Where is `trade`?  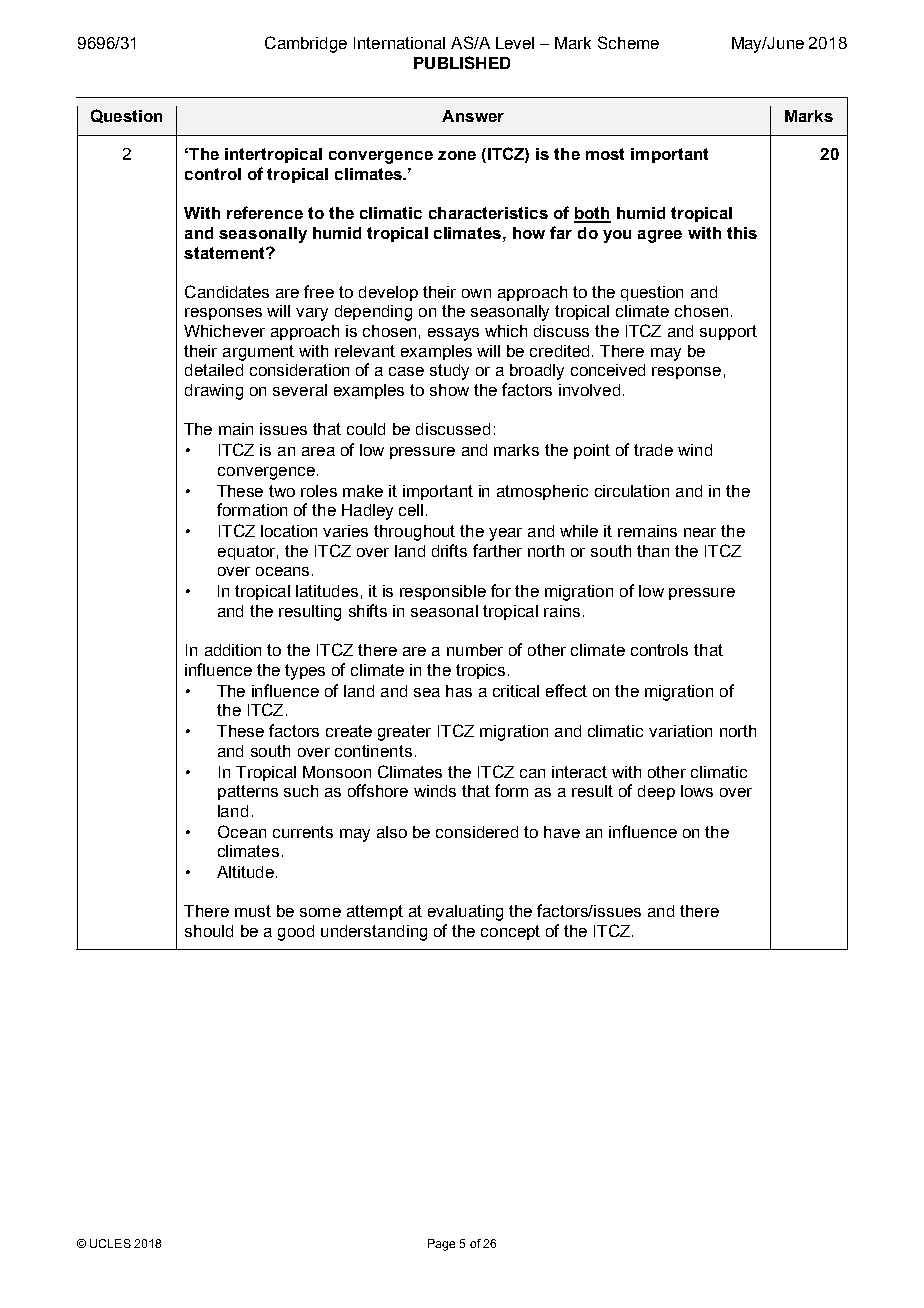
trade is located at coordinates (653, 450).
